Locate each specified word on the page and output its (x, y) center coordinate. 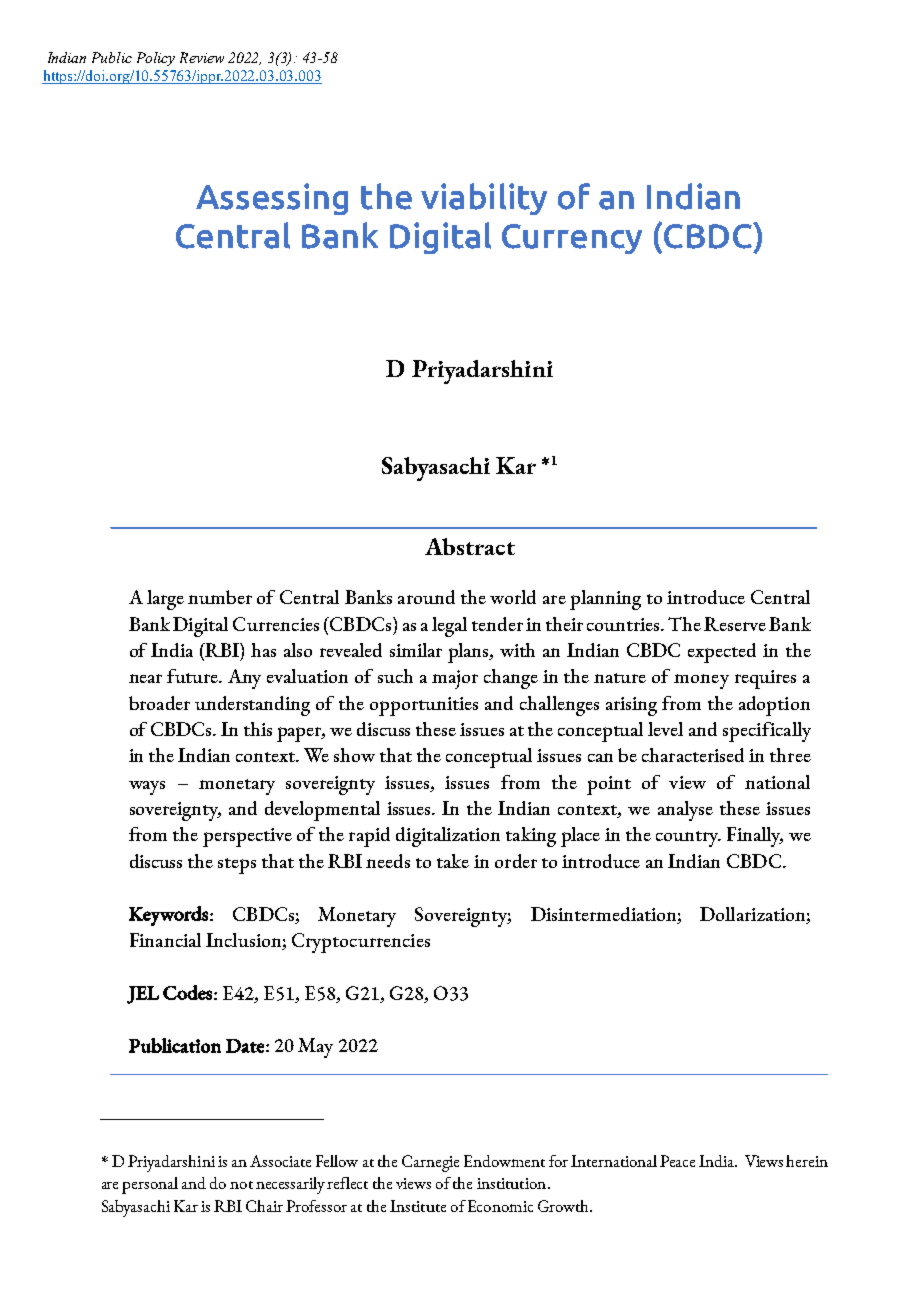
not (241, 1185)
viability (484, 199)
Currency (572, 239)
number (220, 597)
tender (497, 624)
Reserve (735, 624)
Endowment (504, 1161)
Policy (156, 59)
